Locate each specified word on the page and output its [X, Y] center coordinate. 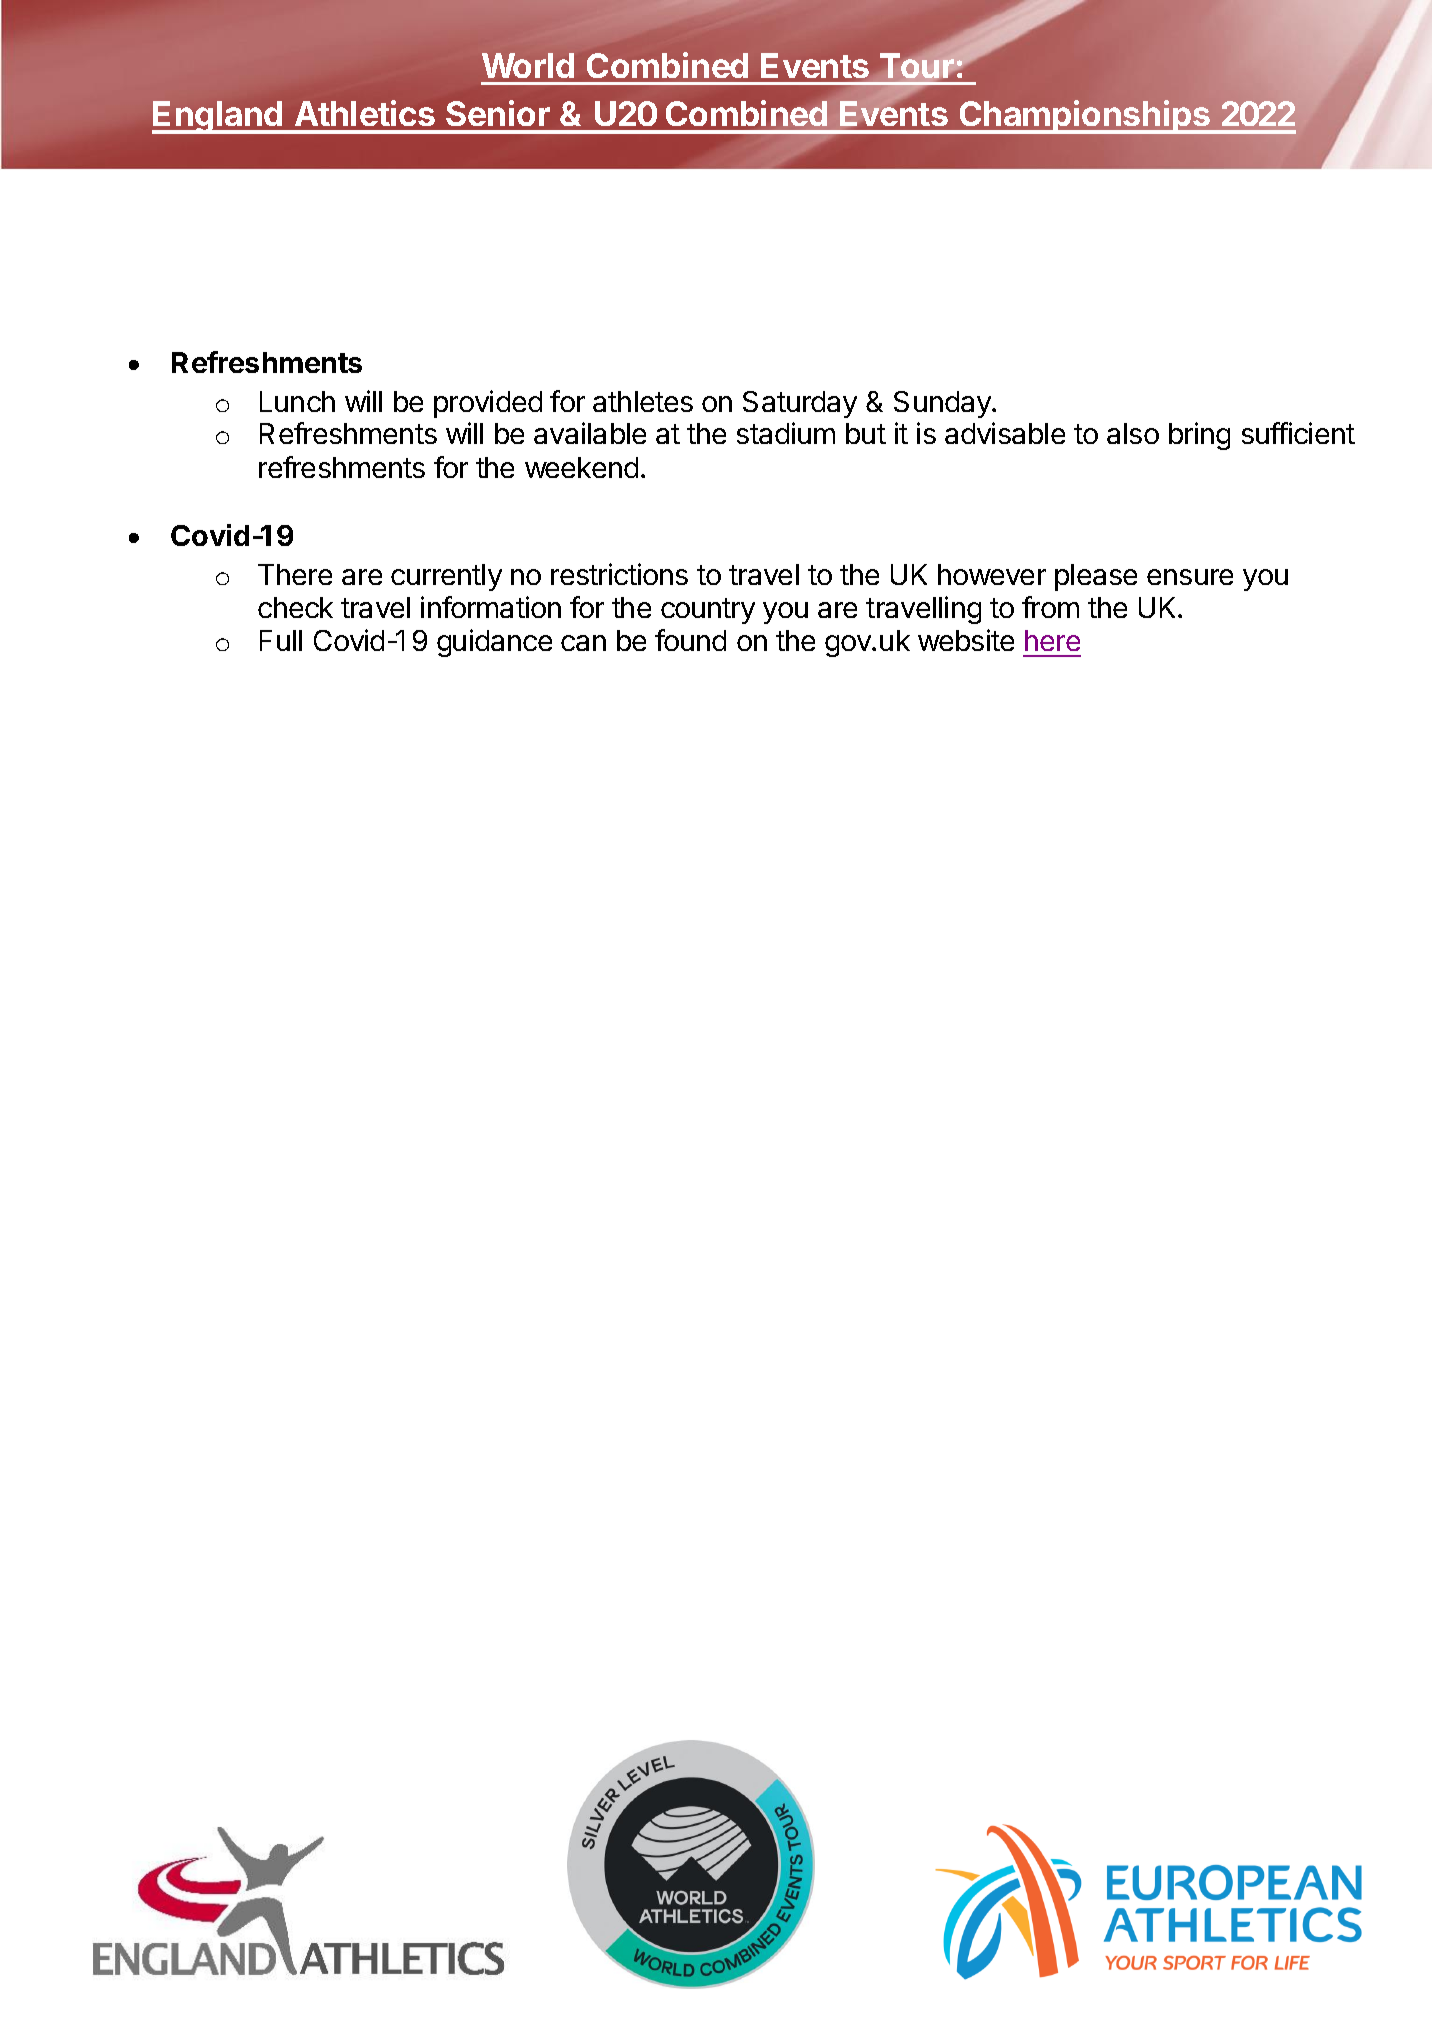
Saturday [800, 404]
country [708, 611]
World [528, 65]
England [218, 117]
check [295, 607]
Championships [1084, 117]
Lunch [297, 401]
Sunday [943, 404]
